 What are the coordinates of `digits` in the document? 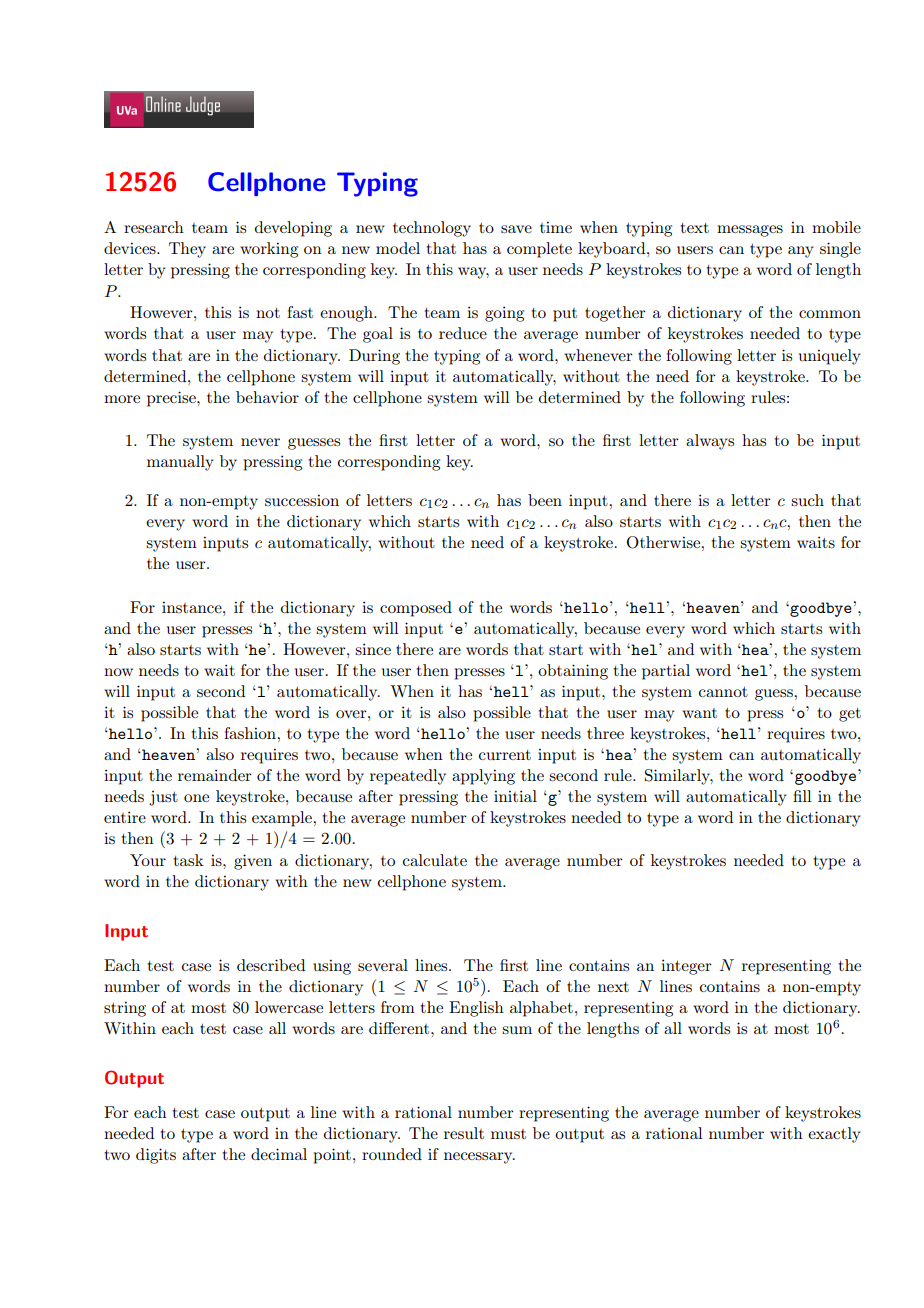 It's located at (156, 1156).
